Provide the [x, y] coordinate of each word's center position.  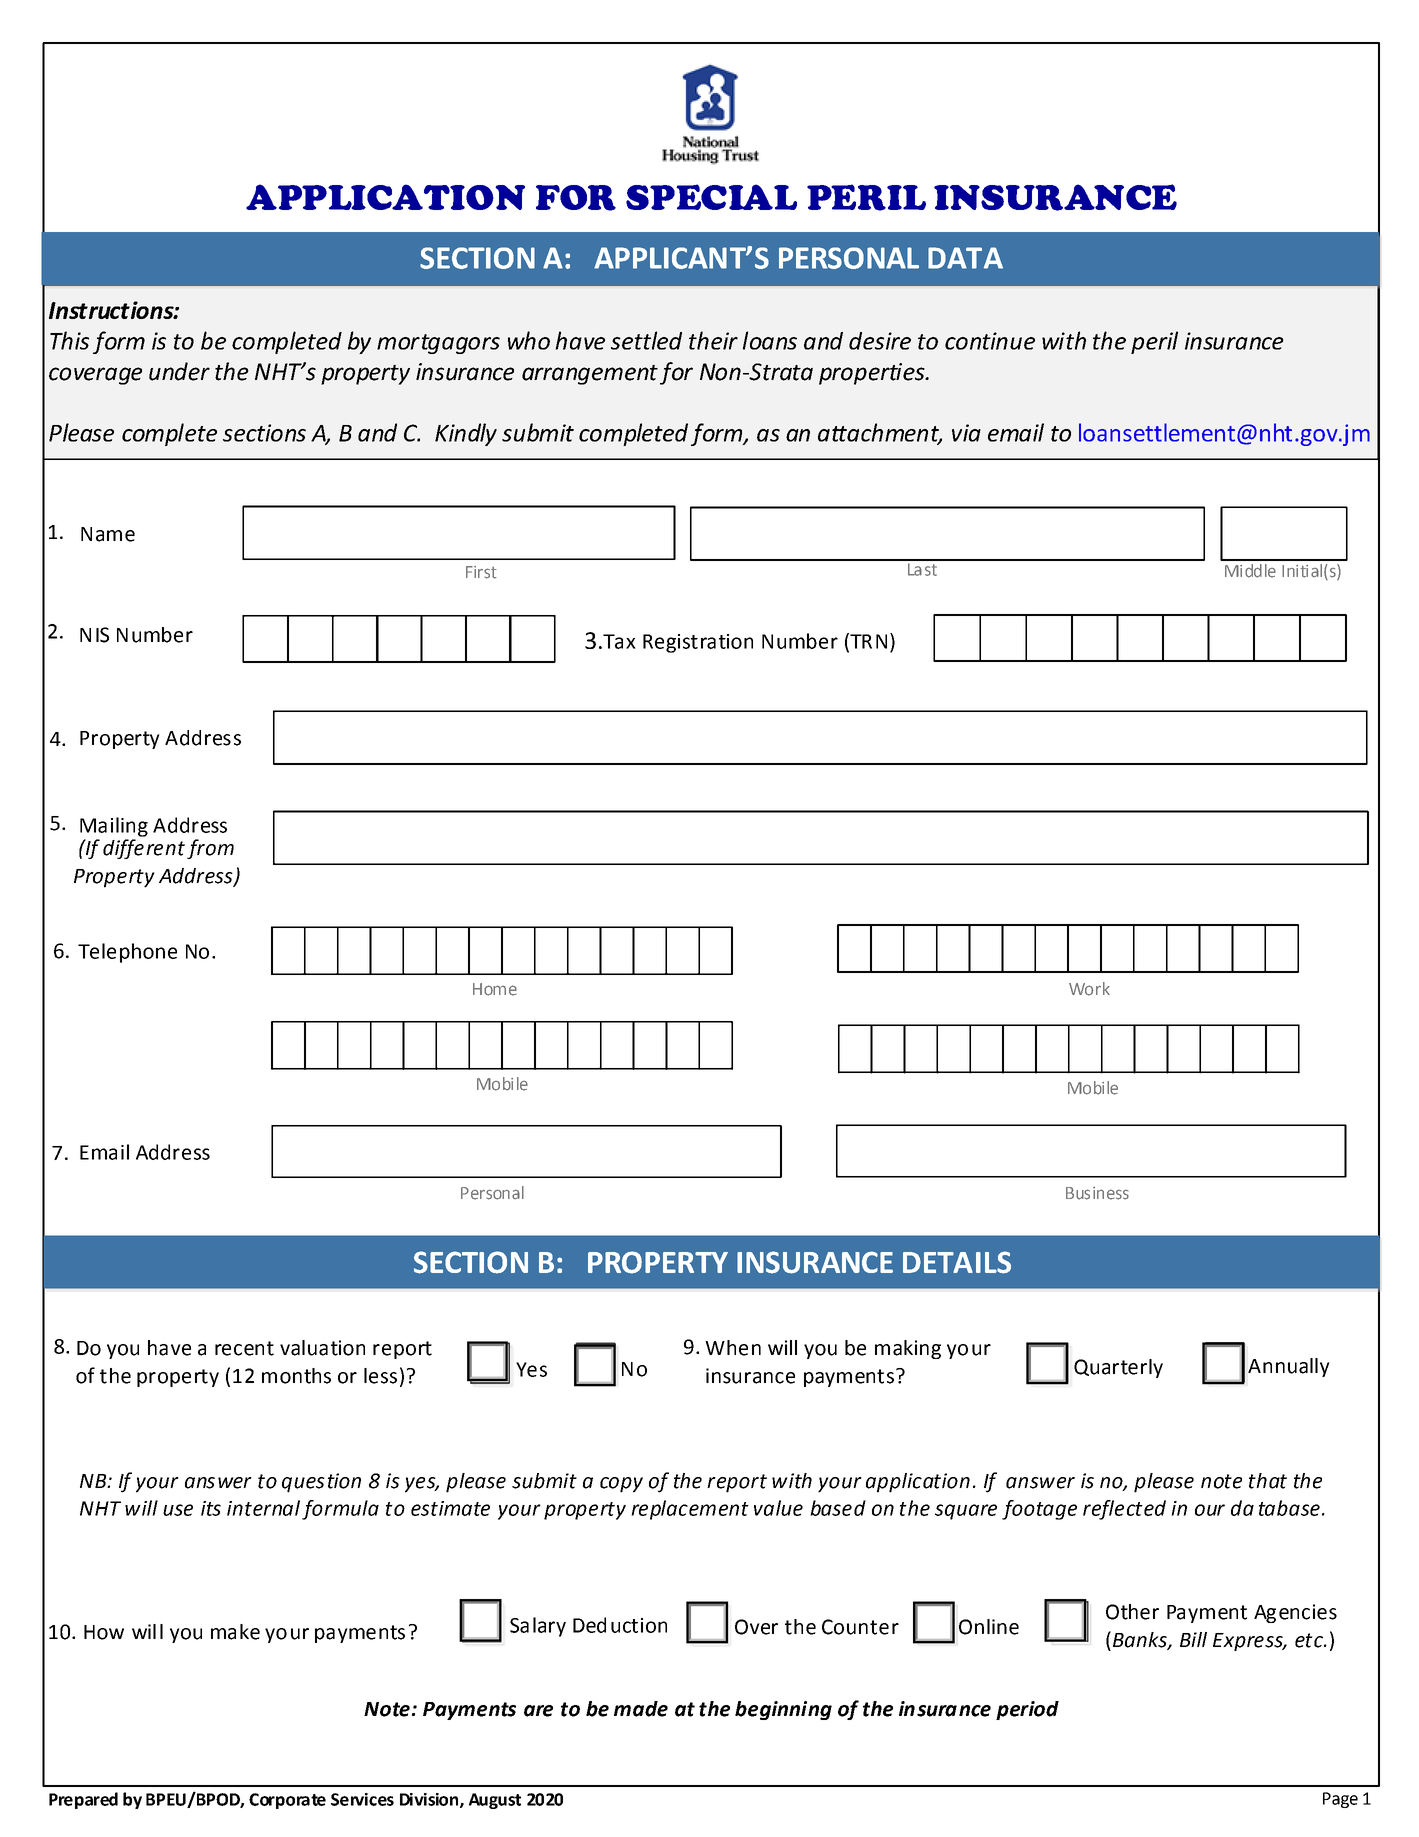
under [179, 371]
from [210, 849]
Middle [1250, 571]
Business [1097, 1193]
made [641, 1709]
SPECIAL [711, 197]
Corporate [287, 1801]
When [733, 1348]
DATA [965, 258]
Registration [698, 643]
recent [244, 1348]
